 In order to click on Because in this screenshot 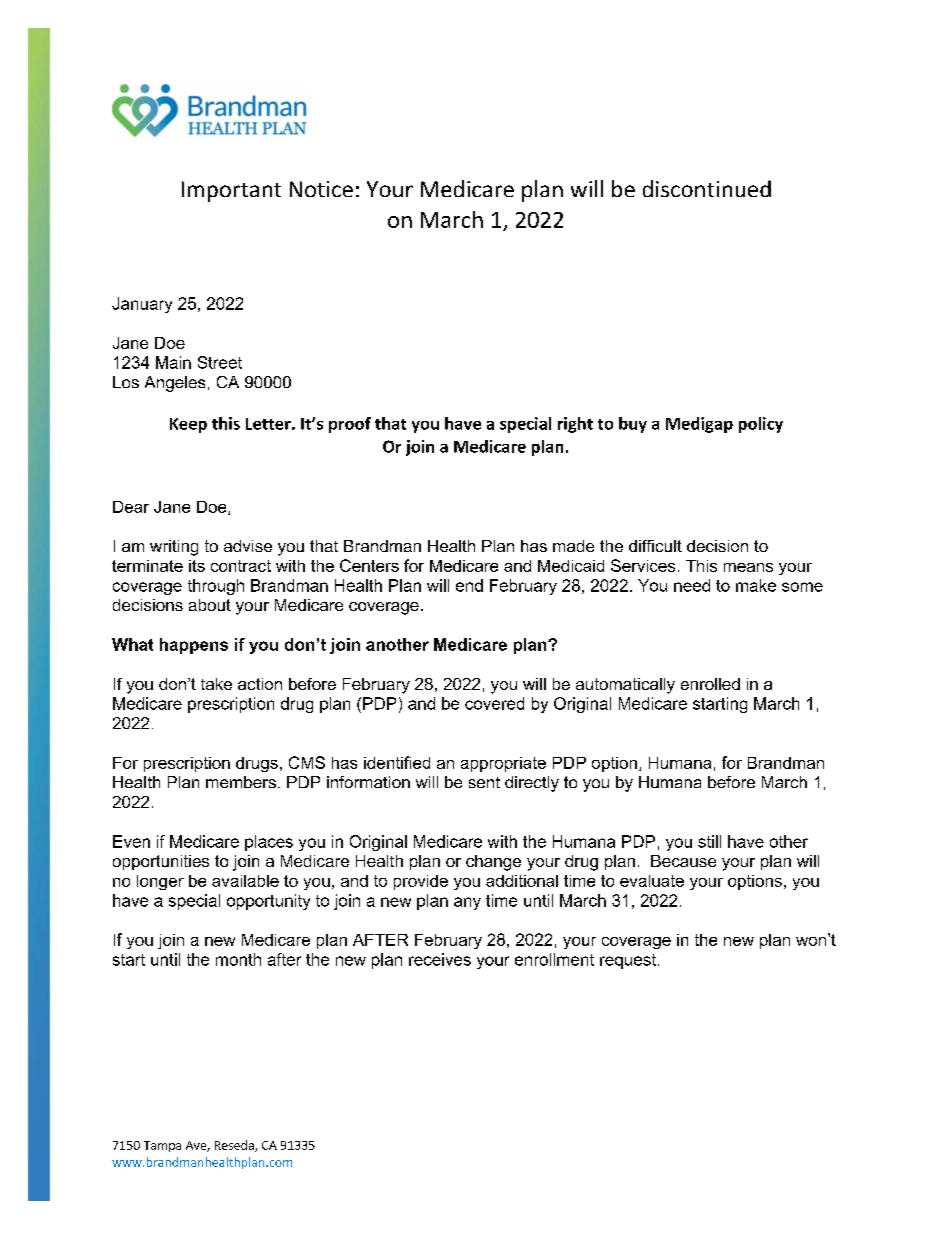, I will do `click(683, 861)`.
